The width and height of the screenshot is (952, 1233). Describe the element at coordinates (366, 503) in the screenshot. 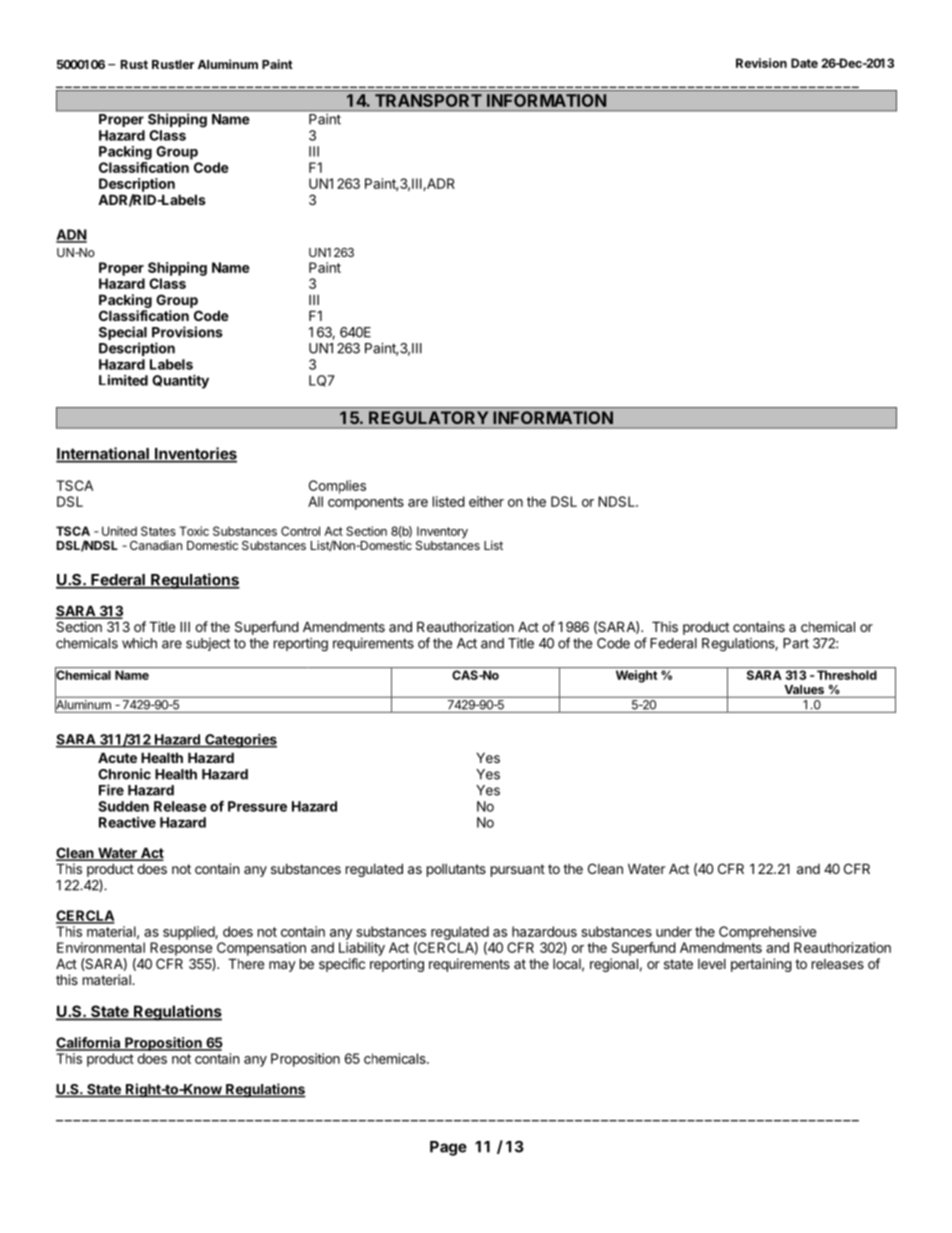

I see `components` at that location.
